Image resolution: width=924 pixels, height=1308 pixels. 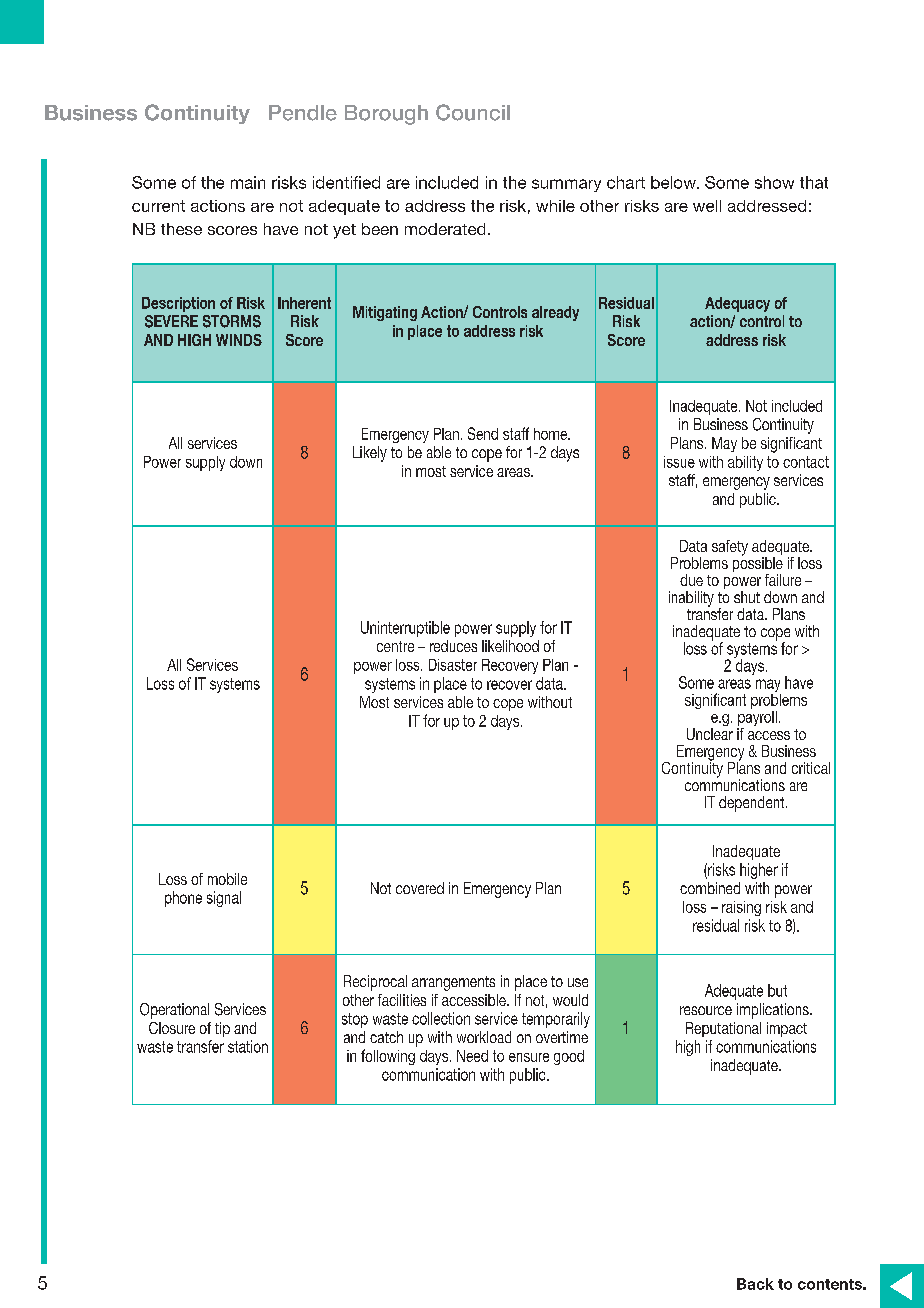 I want to click on shut, so click(x=747, y=597).
